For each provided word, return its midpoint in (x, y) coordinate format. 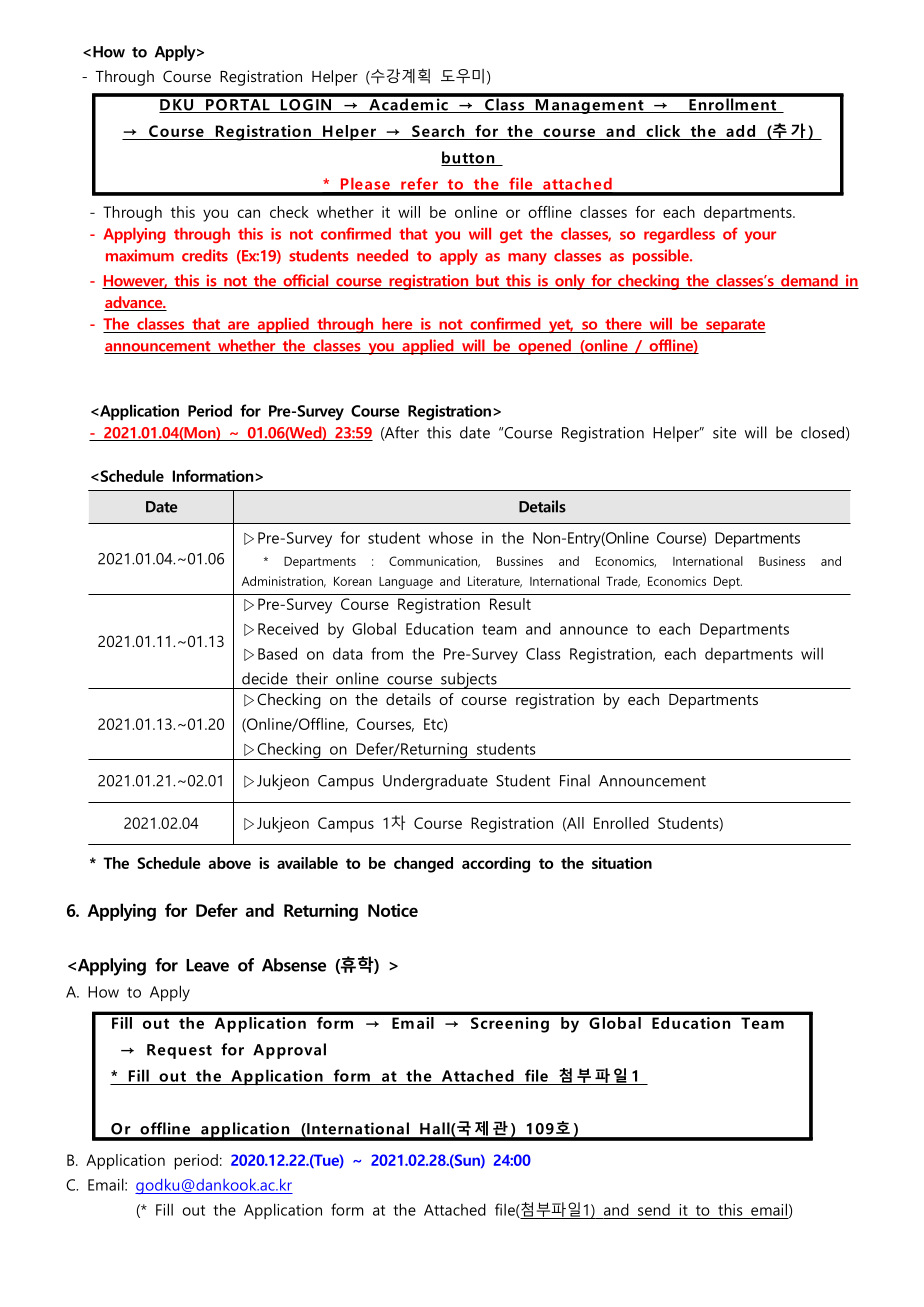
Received (288, 628)
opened (544, 347)
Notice (393, 910)
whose (451, 538)
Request (179, 1051)
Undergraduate (435, 782)
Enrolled (621, 823)
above (229, 863)
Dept (728, 582)
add (740, 131)
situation (622, 863)
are (238, 325)
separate (735, 326)
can (248, 213)
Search (438, 131)
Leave (207, 965)
